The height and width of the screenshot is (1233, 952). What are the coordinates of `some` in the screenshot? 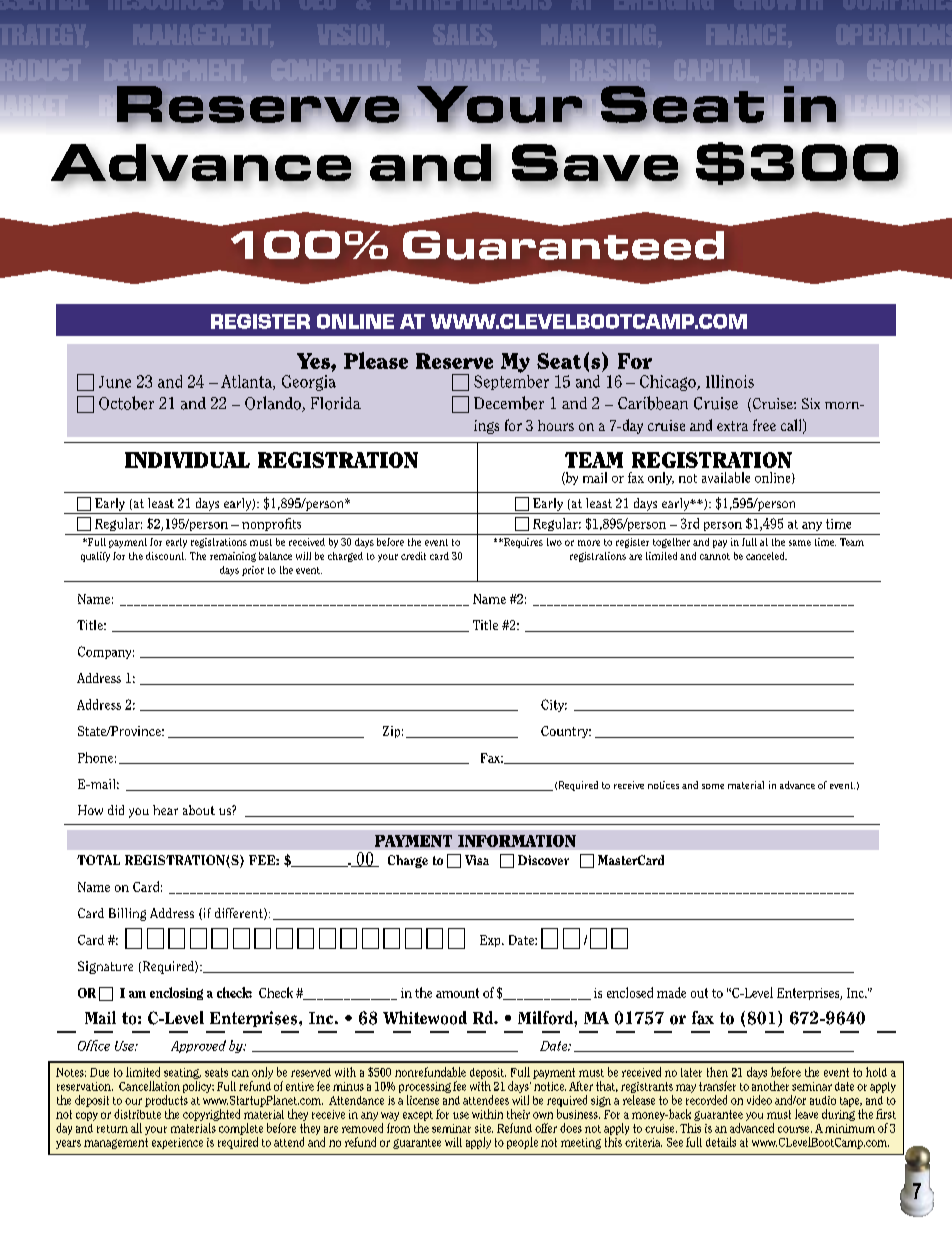 It's located at (713, 786).
